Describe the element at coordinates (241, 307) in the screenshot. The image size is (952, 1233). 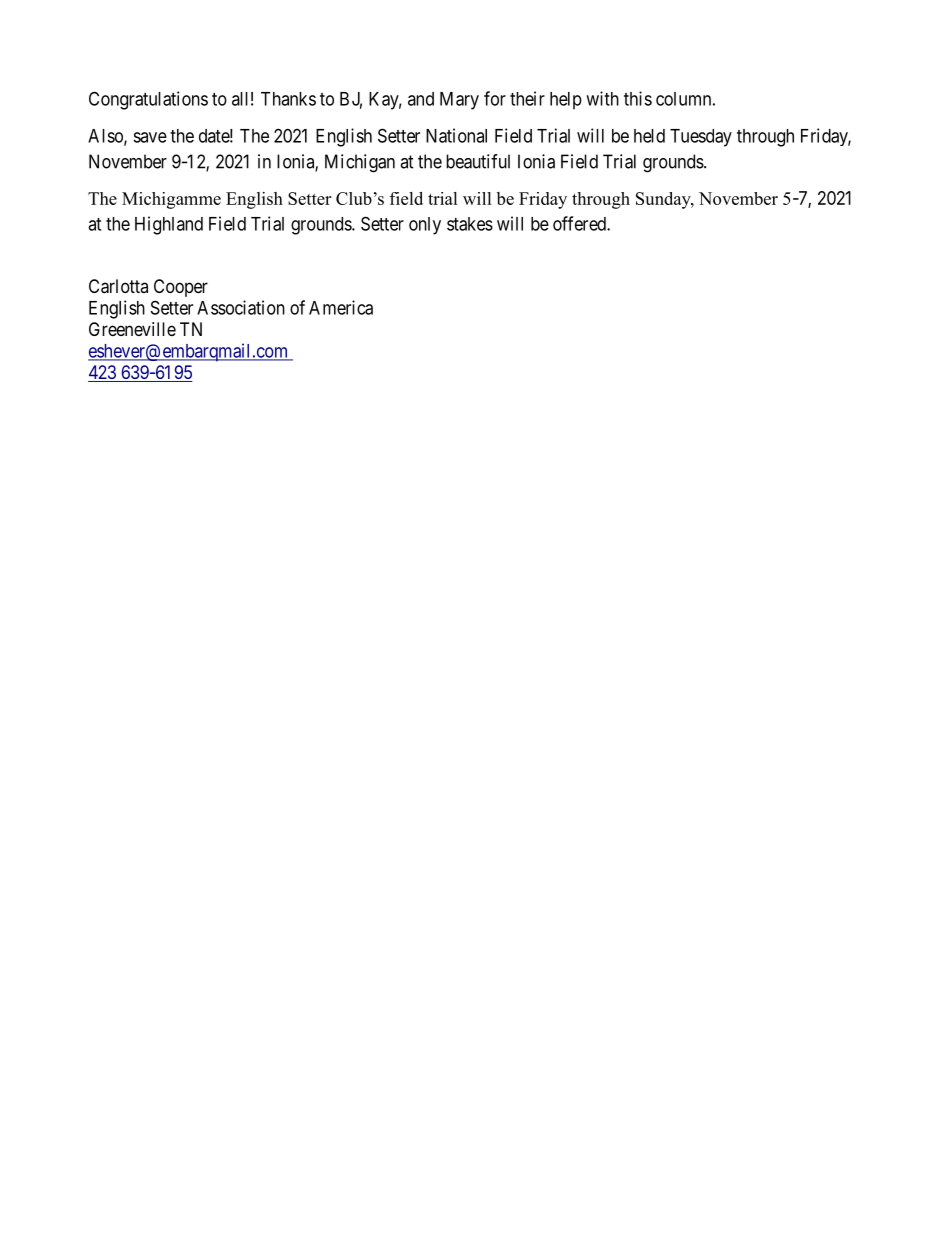
I see `Association` at that location.
